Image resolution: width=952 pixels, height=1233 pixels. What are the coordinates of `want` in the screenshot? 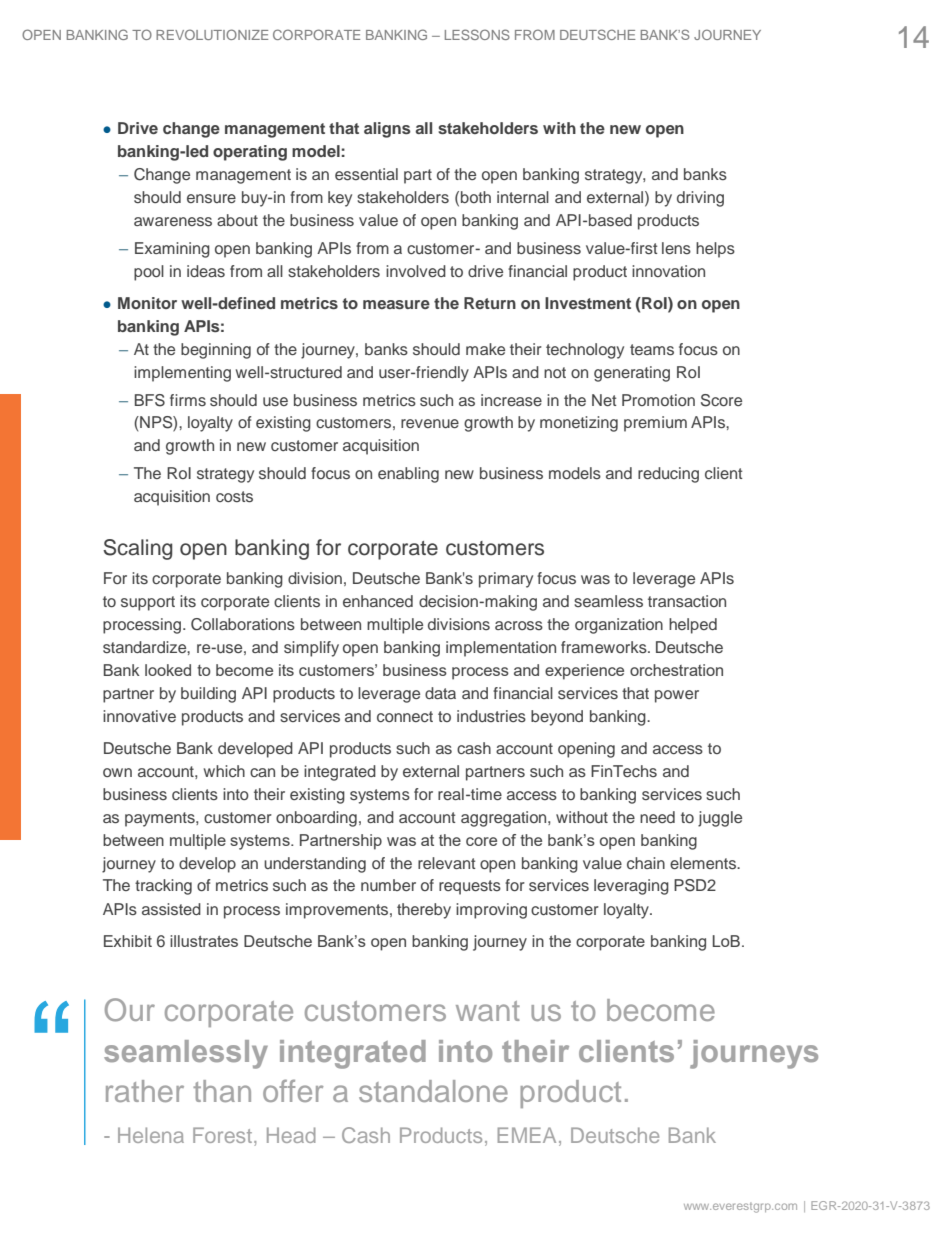 It's located at (488, 1011).
